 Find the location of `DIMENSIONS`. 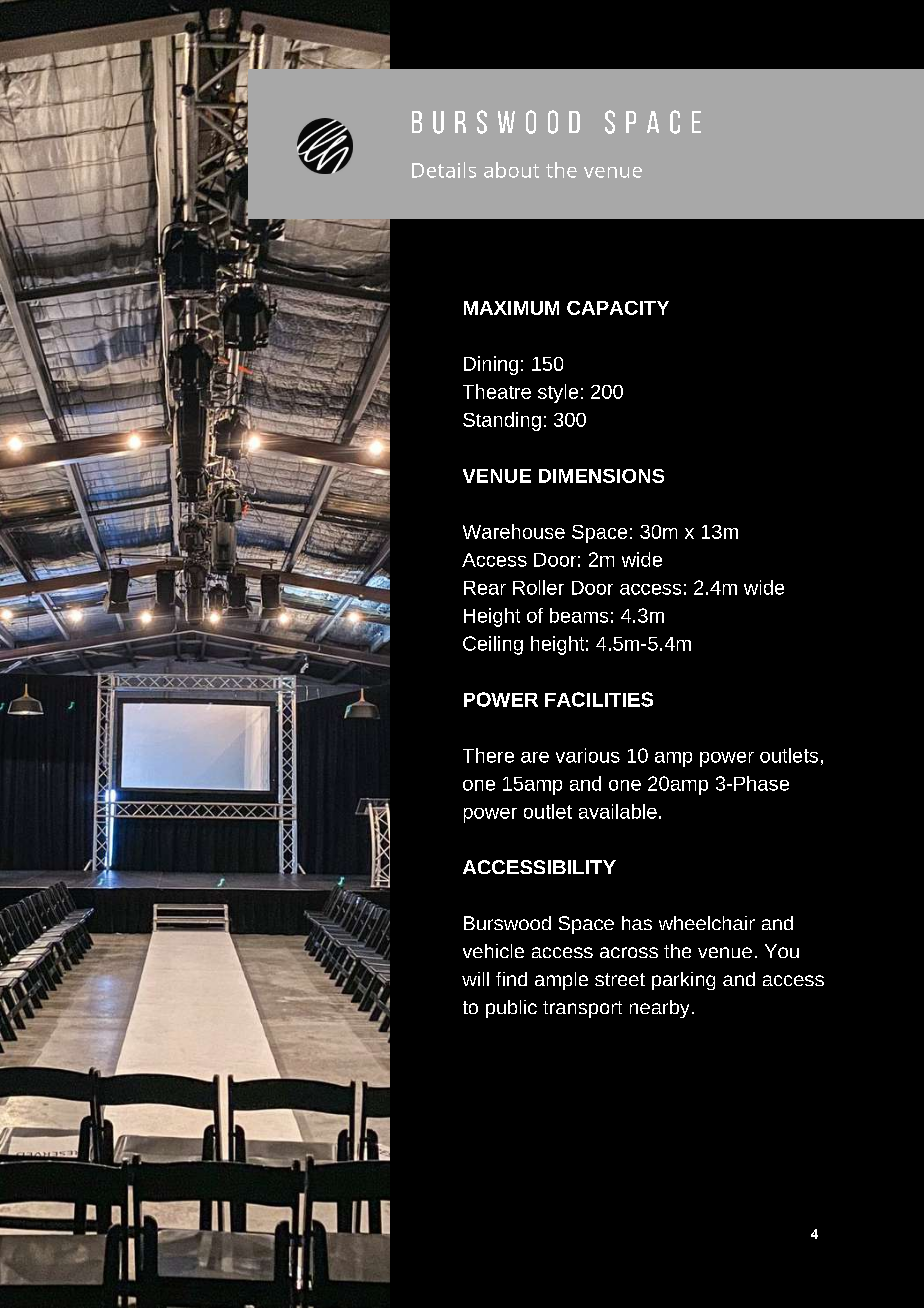

DIMENSIONS is located at coordinates (601, 476).
